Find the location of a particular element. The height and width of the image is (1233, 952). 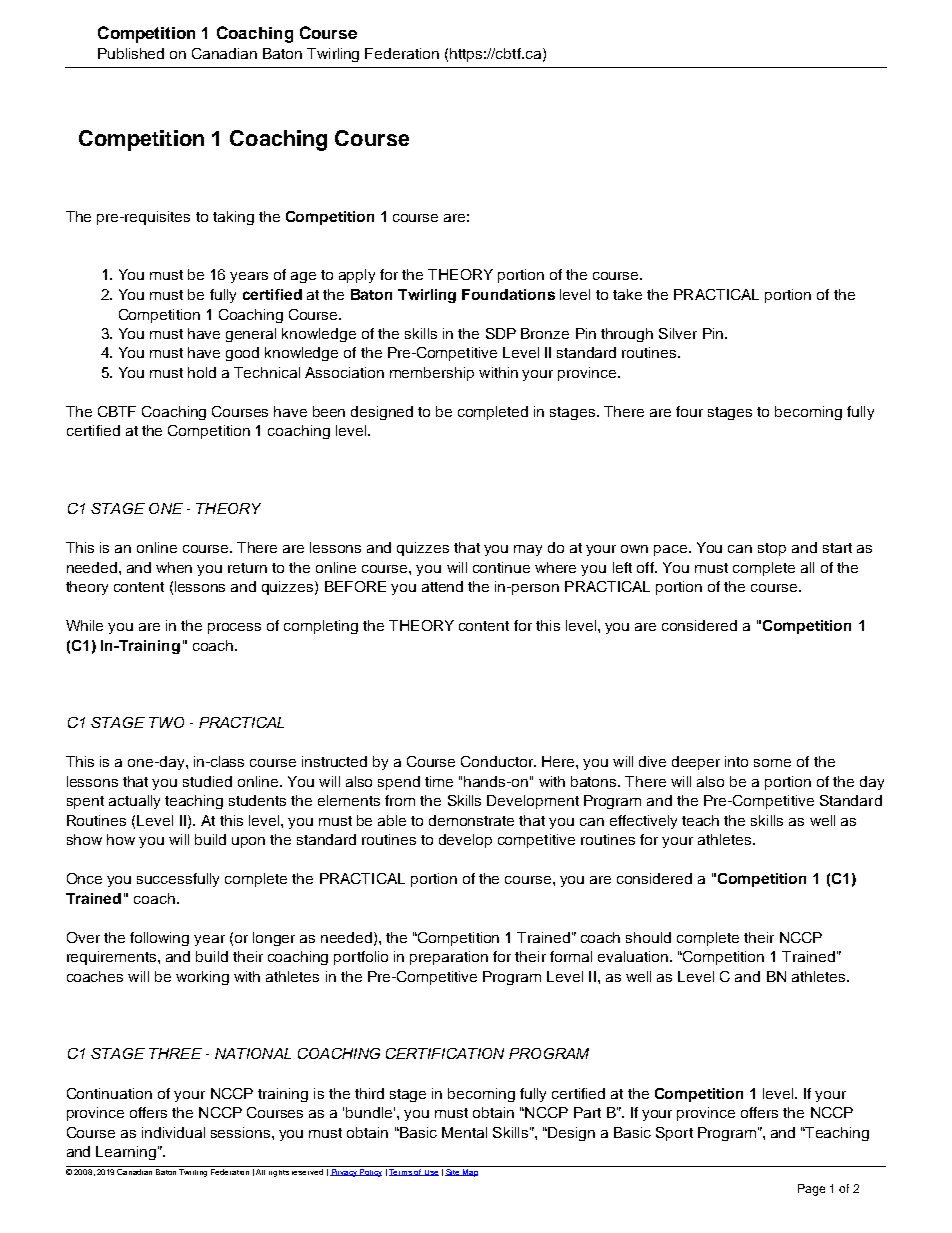

Sport is located at coordinates (674, 1134).
